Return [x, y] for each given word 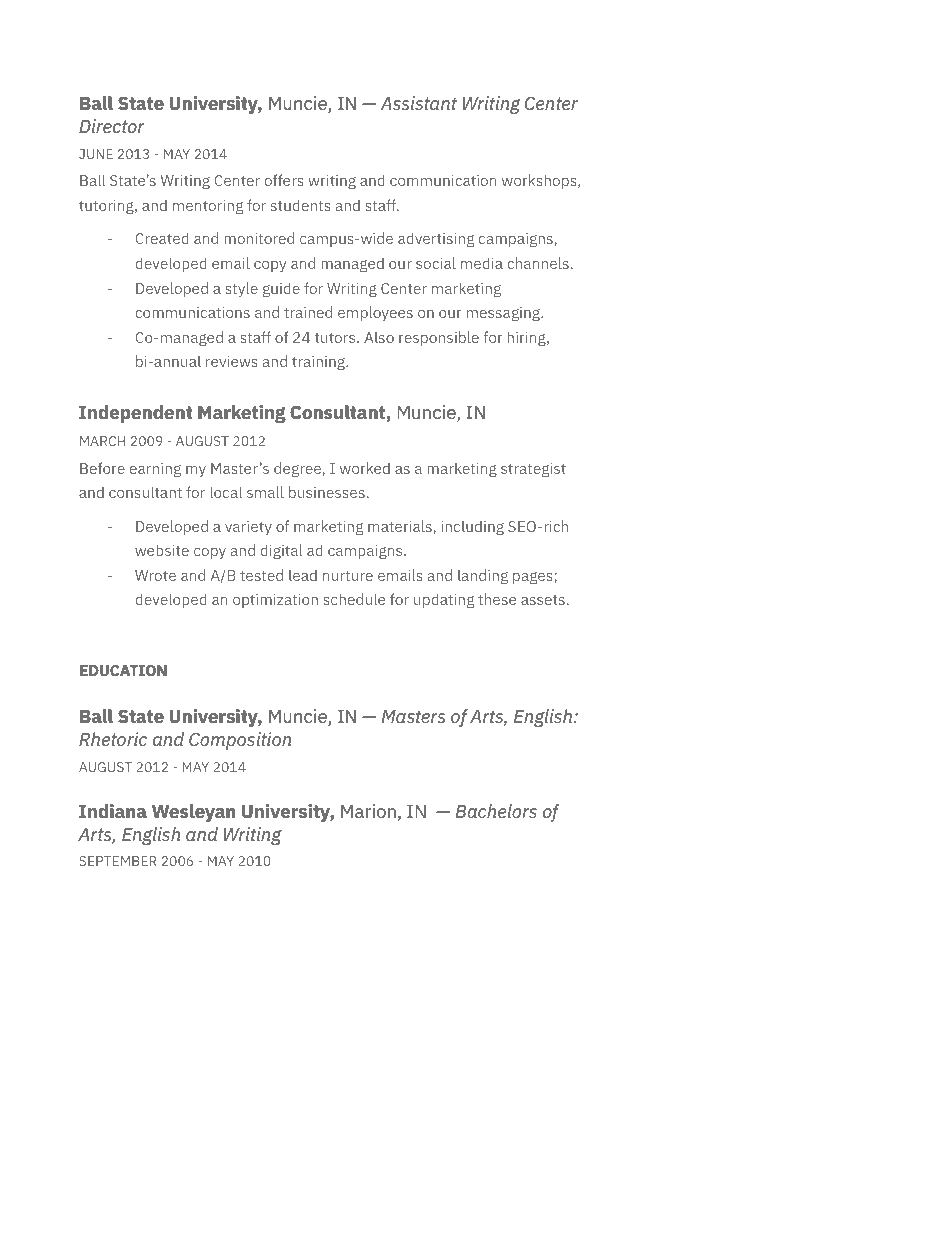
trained [308, 312]
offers [284, 180]
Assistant [418, 103]
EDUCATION [123, 670]
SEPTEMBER [117, 861]
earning [155, 469]
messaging [504, 314]
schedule [354, 599]
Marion [368, 811]
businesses [327, 492]
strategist [533, 469]
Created [162, 238]
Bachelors [496, 811]
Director [112, 126]
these [497, 599]
